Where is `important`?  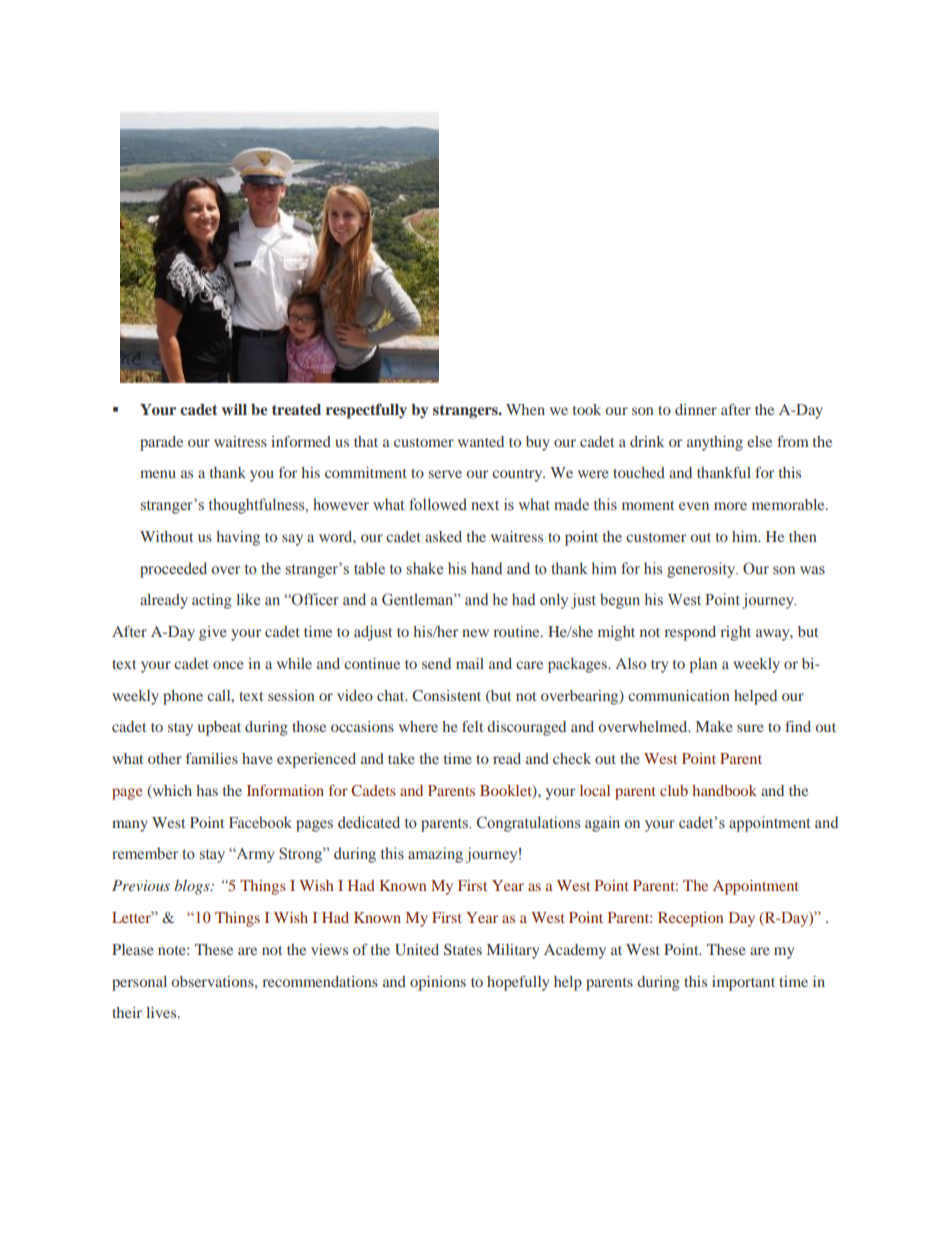
important is located at coordinates (743, 983).
